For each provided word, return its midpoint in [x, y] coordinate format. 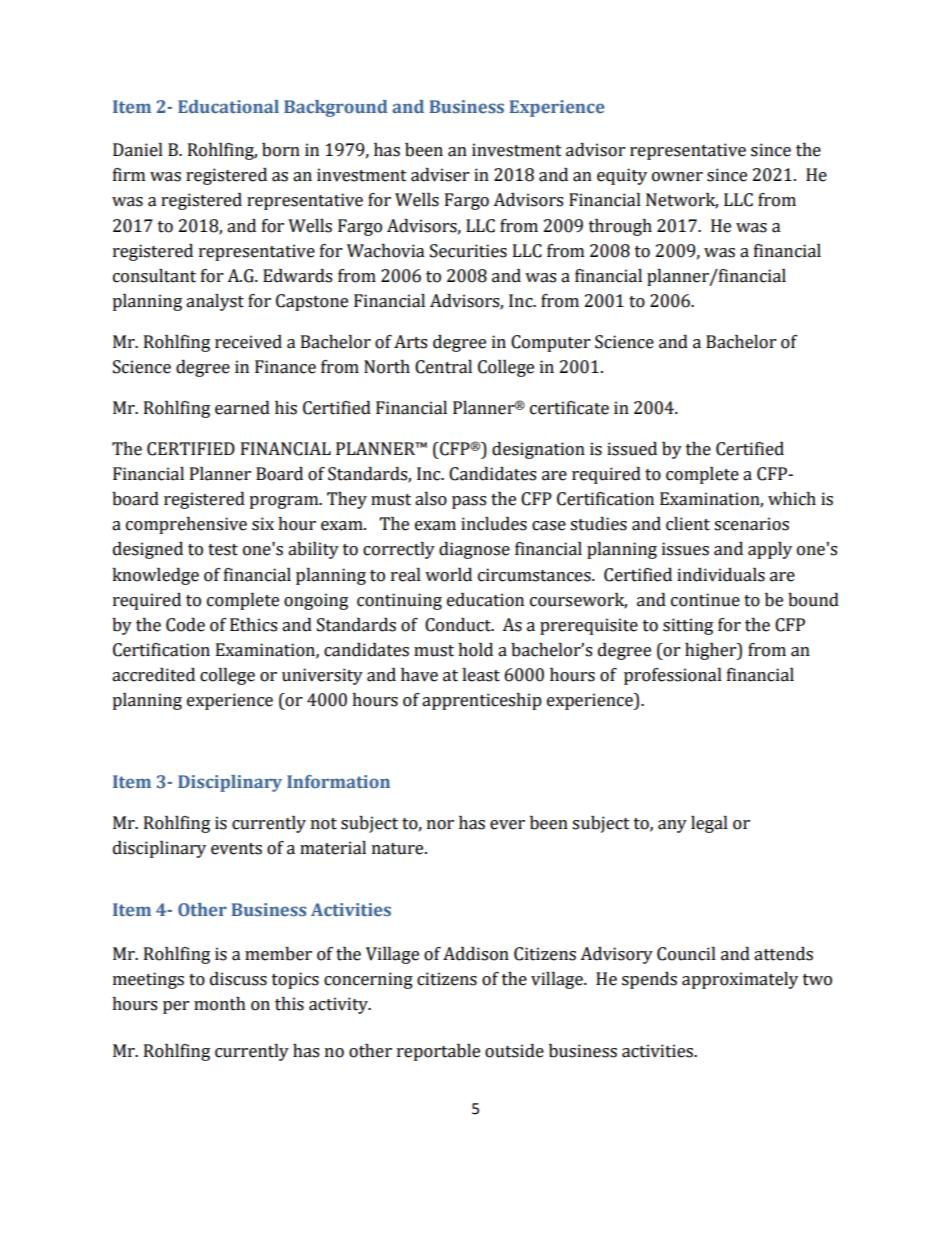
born [281, 150]
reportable [438, 1052]
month [220, 1004]
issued [632, 449]
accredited [153, 675]
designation [538, 450]
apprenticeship [482, 701]
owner [677, 177]
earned [242, 408]
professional [673, 676]
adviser [440, 175]
